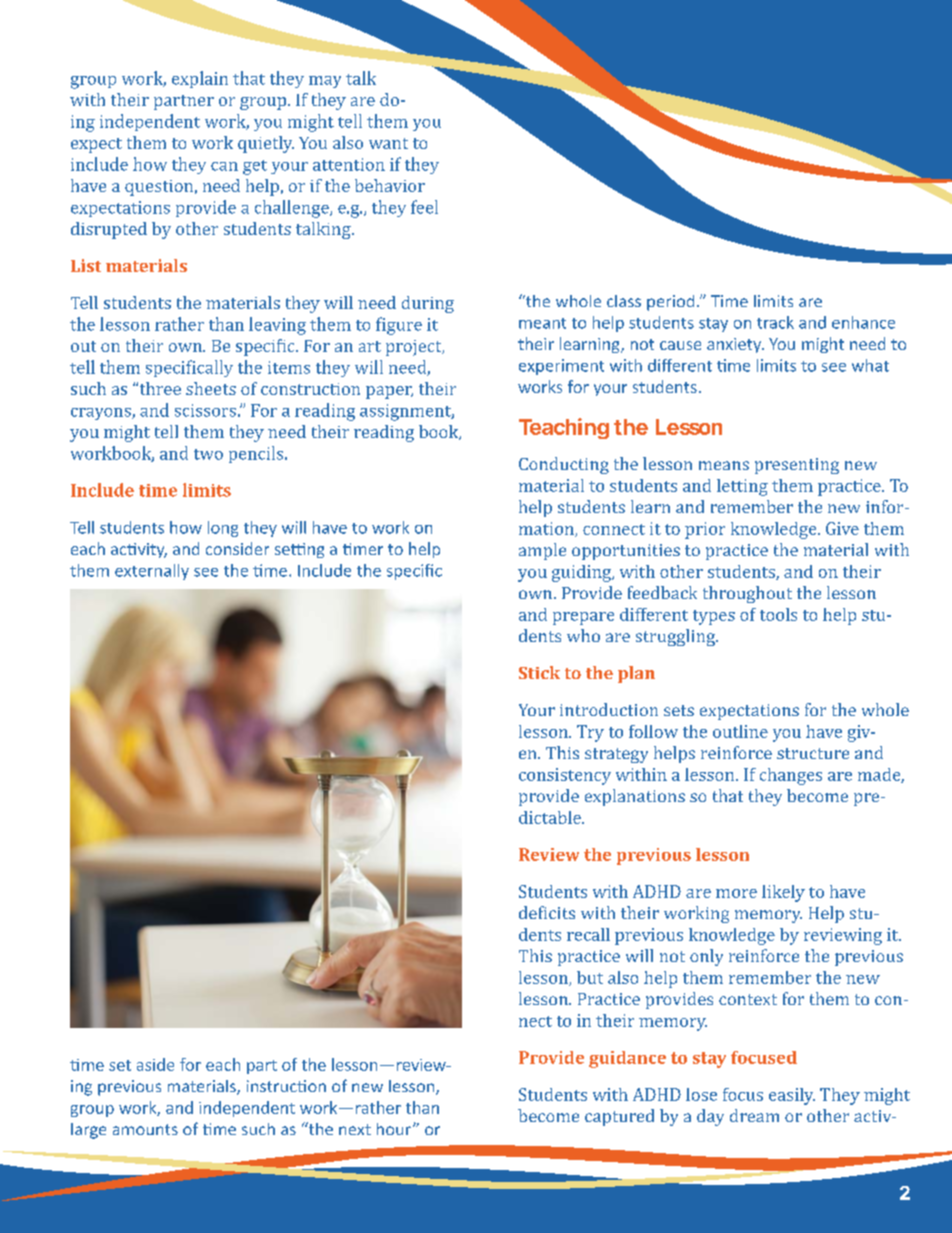 This page has height=1233, width=952. What do you see at coordinates (388, 143) in the page?
I see `want` at bounding box center [388, 143].
